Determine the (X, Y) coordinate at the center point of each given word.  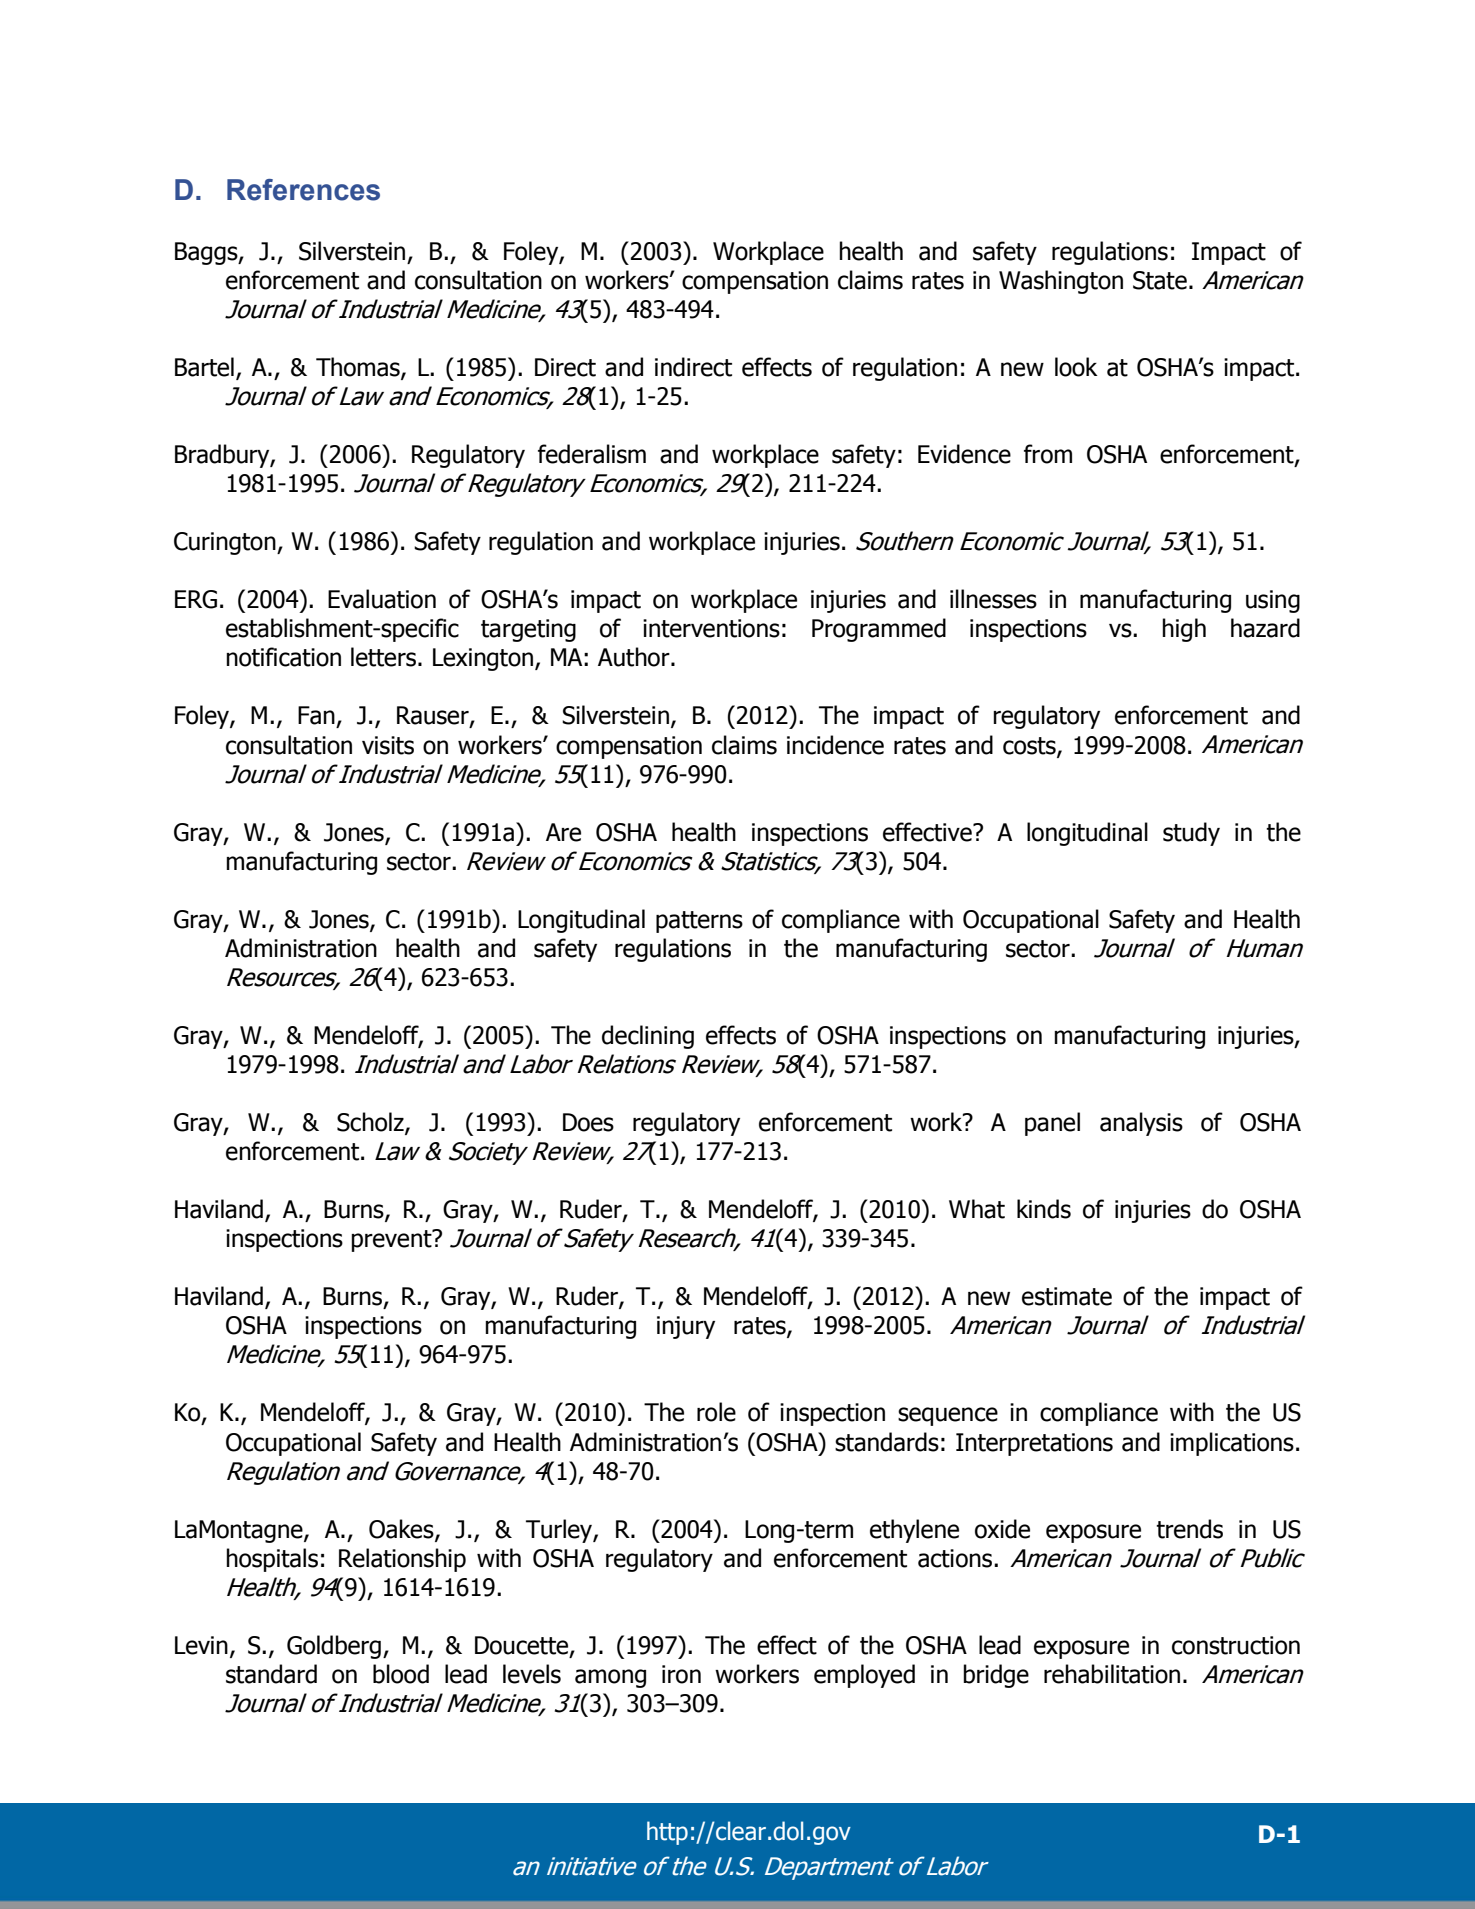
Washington (1061, 282)
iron (681, 1674)
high (1184, 630)
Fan (316, 715)
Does (588, 1122)
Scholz (371, 1123)
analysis (1141, 1124)
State (1160, 280)
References (303, 190)
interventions (711, 628)
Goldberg (334, 1647)
